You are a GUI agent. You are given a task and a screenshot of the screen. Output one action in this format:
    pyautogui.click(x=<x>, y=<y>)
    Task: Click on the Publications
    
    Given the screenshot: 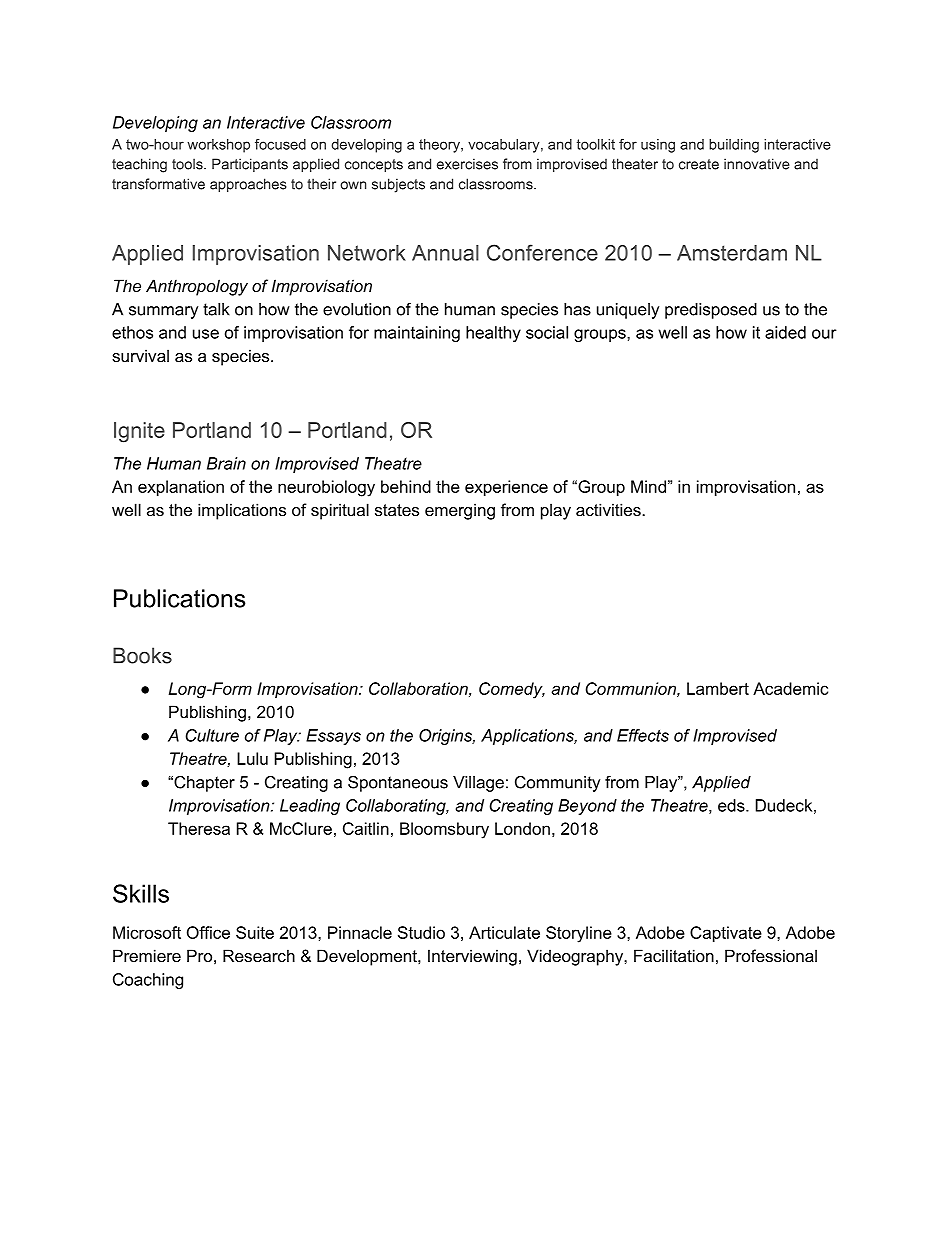 What is the action you would take?
    pyautogui.click(x=180, y=598)
